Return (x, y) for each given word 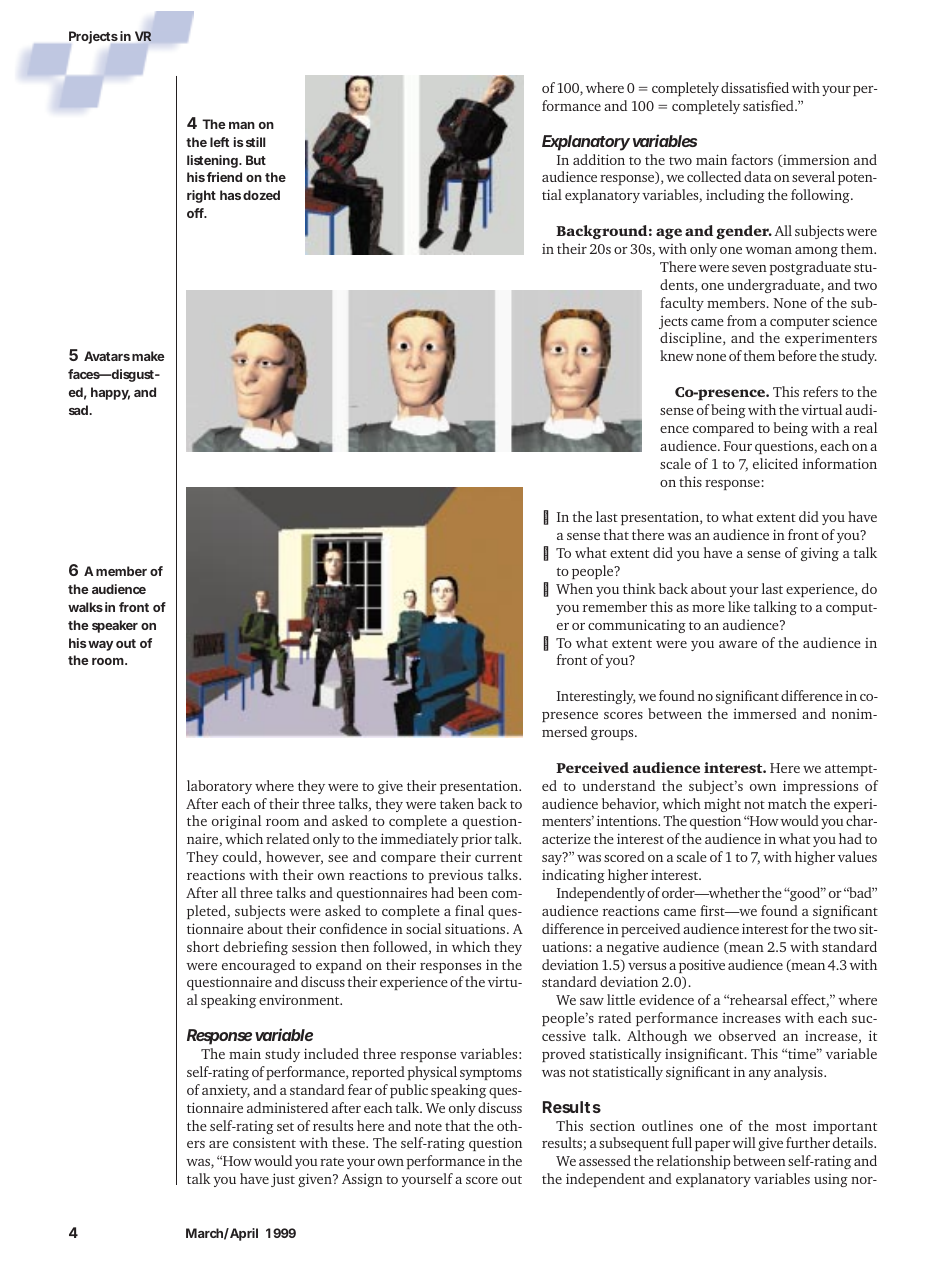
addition (599, 159)
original (236, 822)
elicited (775, 463)
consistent (264, 1142)
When (574, 588)
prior (476, 840)
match (787, 803)
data (757, 176)
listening (213, 161)
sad (79, 410)
